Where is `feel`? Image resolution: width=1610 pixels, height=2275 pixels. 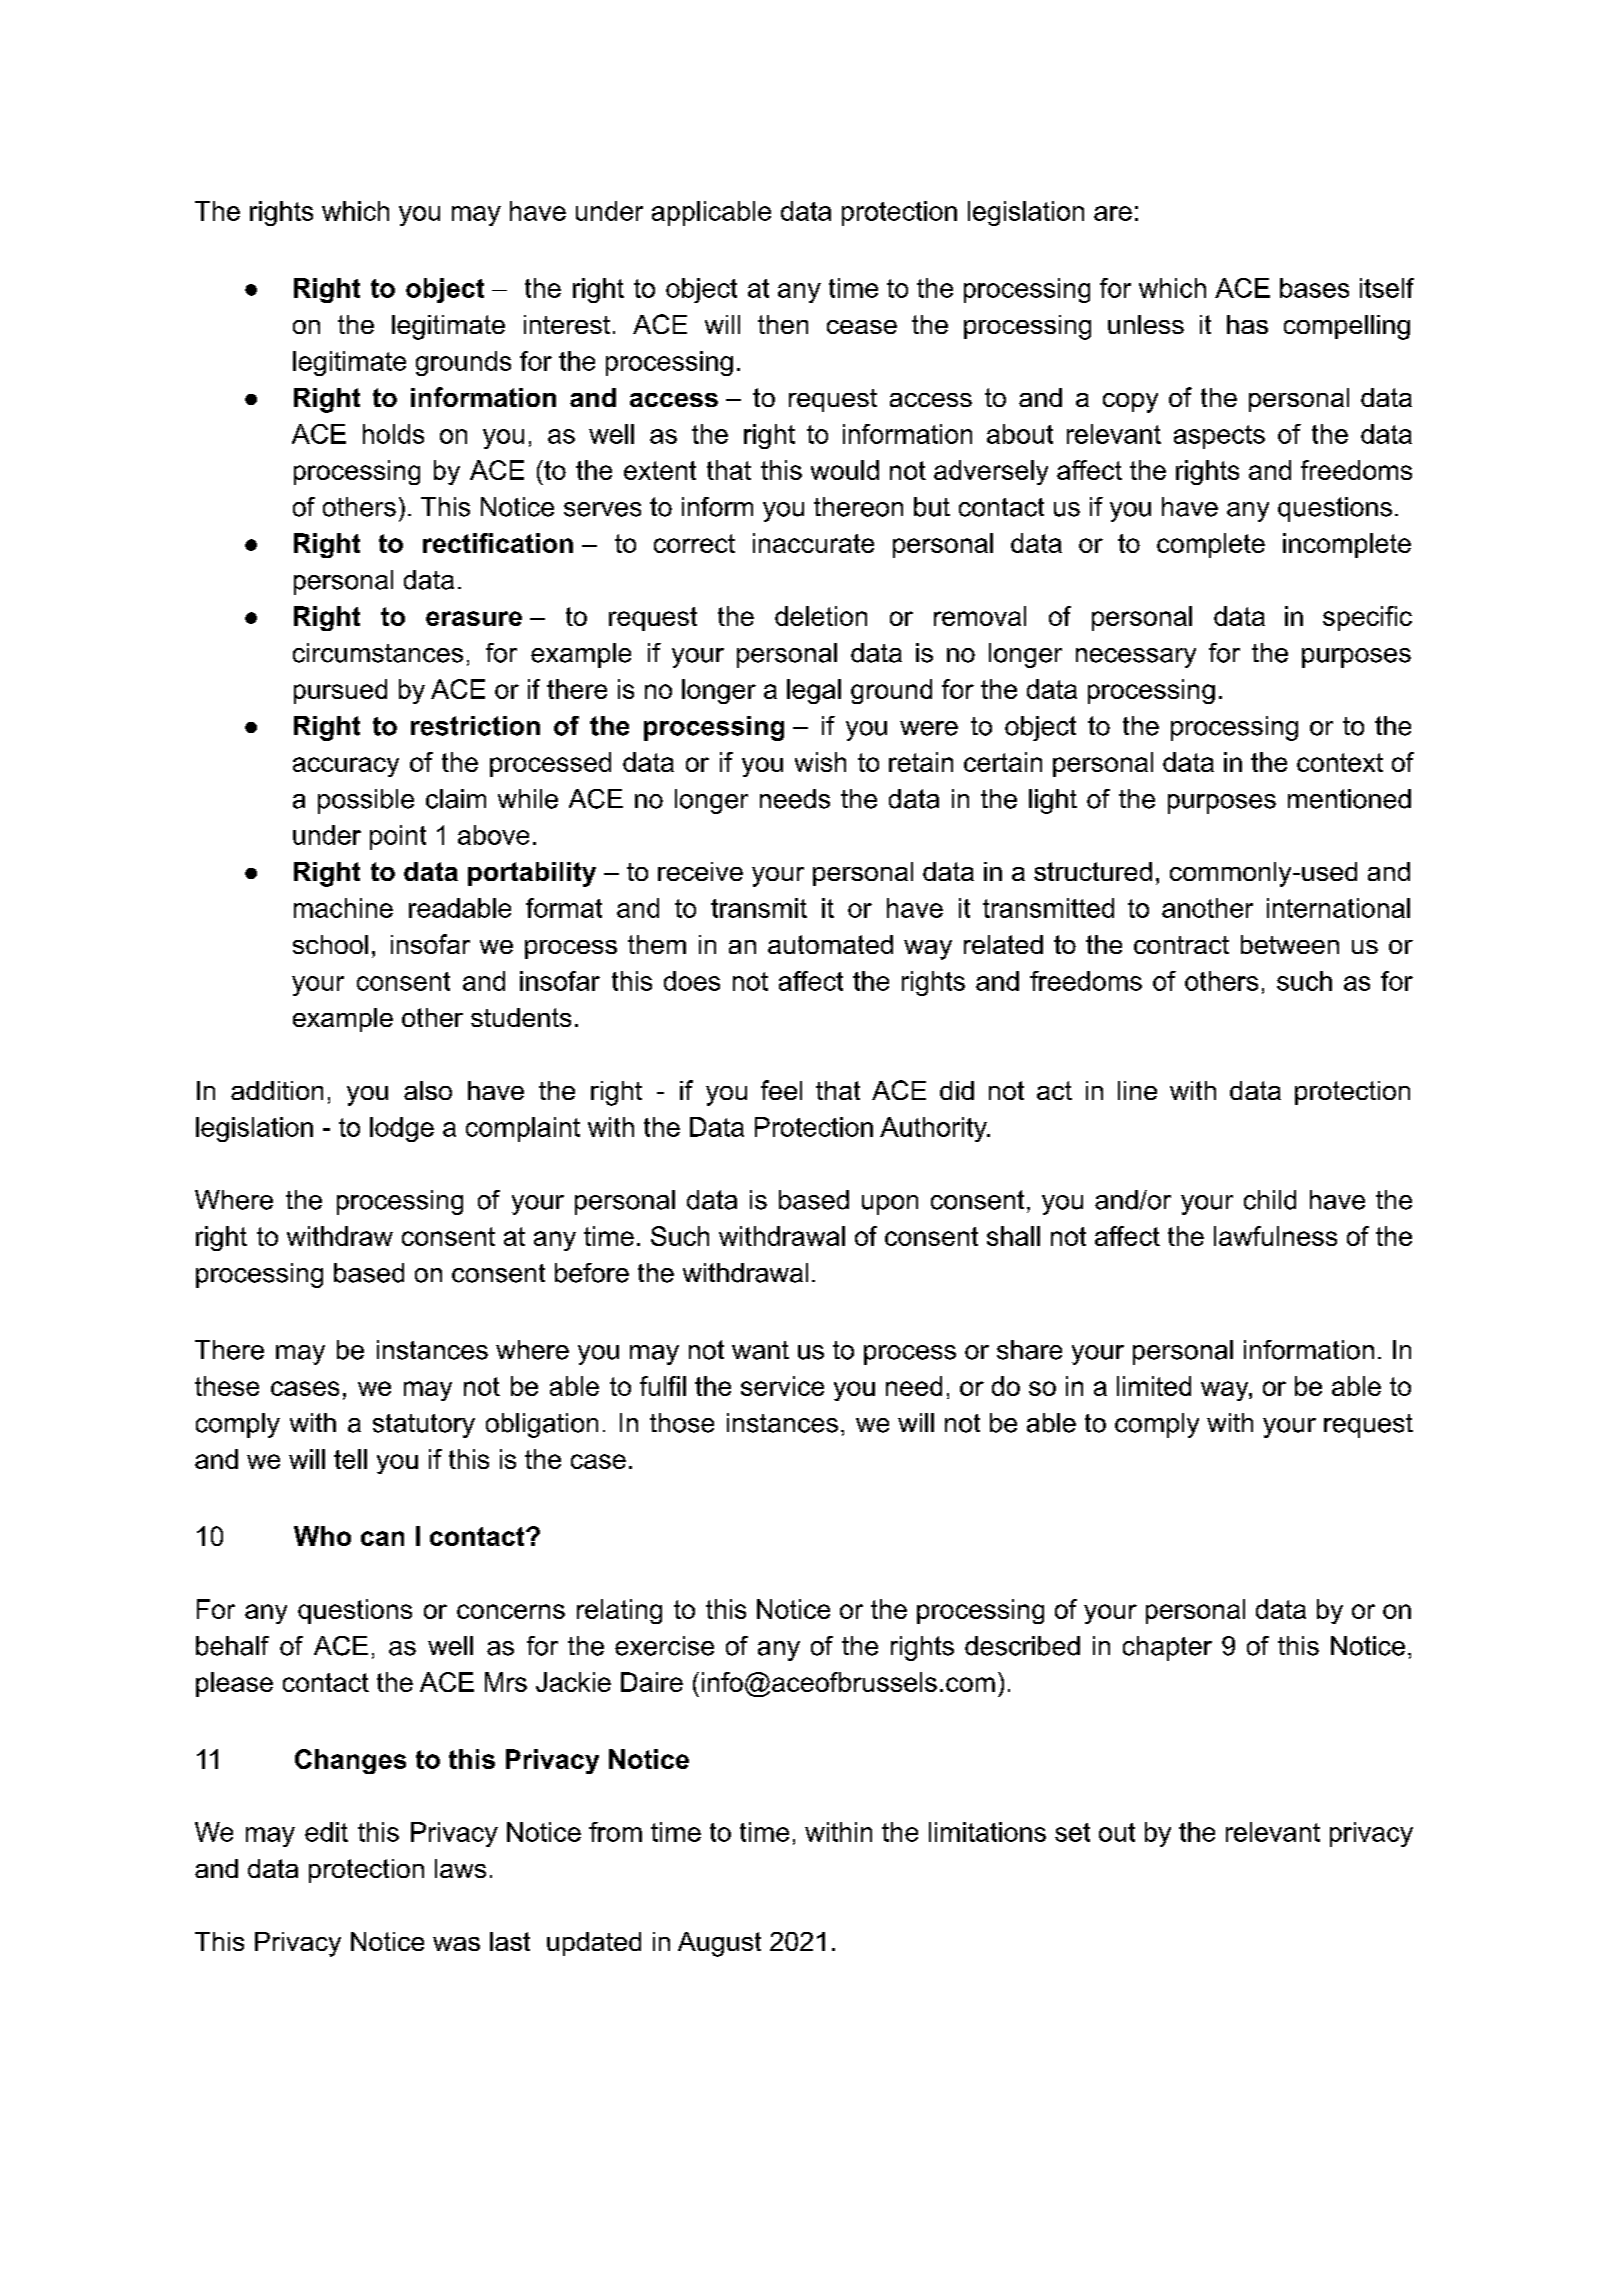 feel is located at coordinates (781, 1090).
